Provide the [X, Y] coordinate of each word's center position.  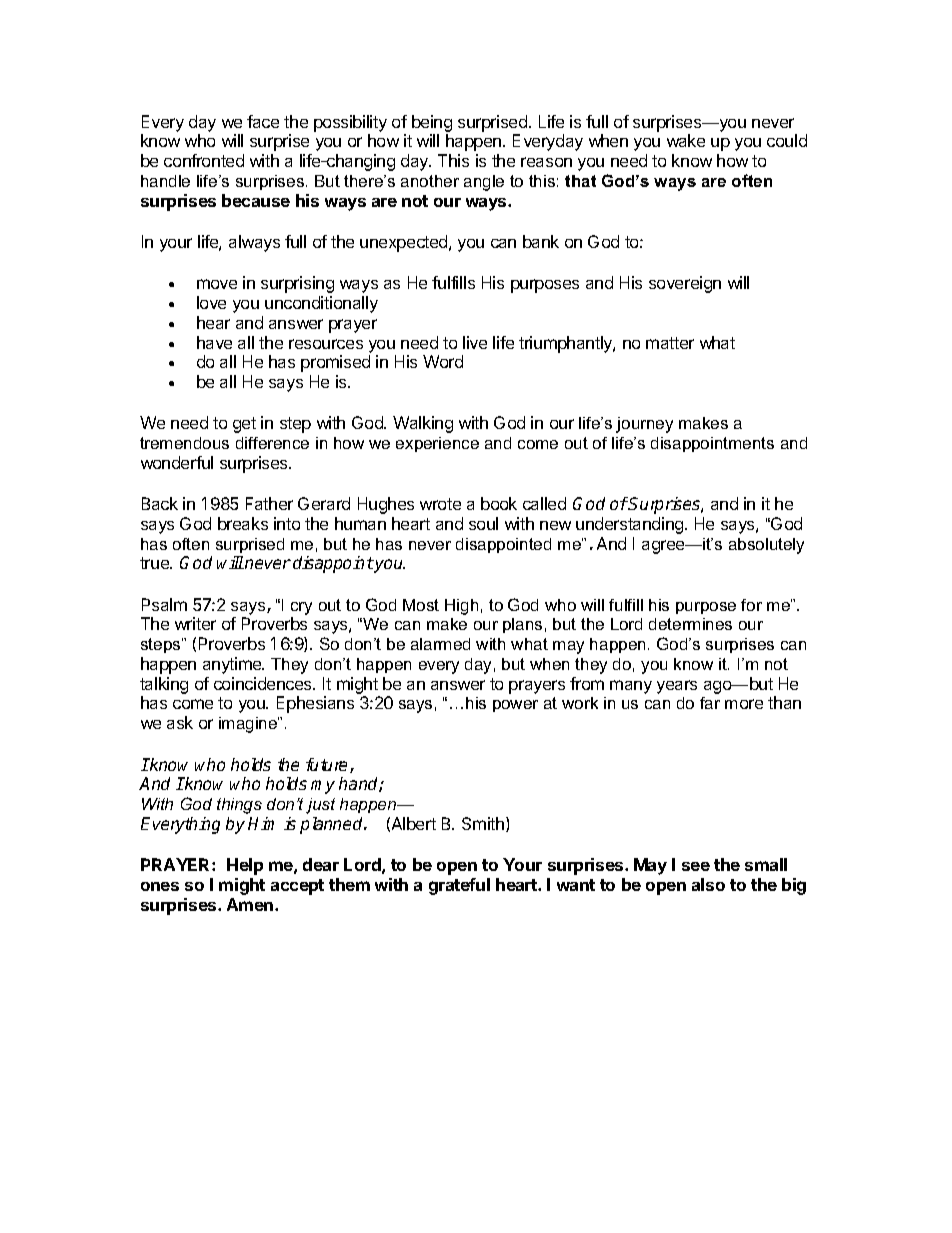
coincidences [264, 683]
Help [245, 866]
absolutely [766, 546]
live [475, 342]
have [214, 342]
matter [670, 343]
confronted [204, 160]
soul [483, 523]
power [515, 706]
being [432, 123]
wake [686, 140]
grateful [459, 886]
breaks [243, 523]
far [710, 703]
